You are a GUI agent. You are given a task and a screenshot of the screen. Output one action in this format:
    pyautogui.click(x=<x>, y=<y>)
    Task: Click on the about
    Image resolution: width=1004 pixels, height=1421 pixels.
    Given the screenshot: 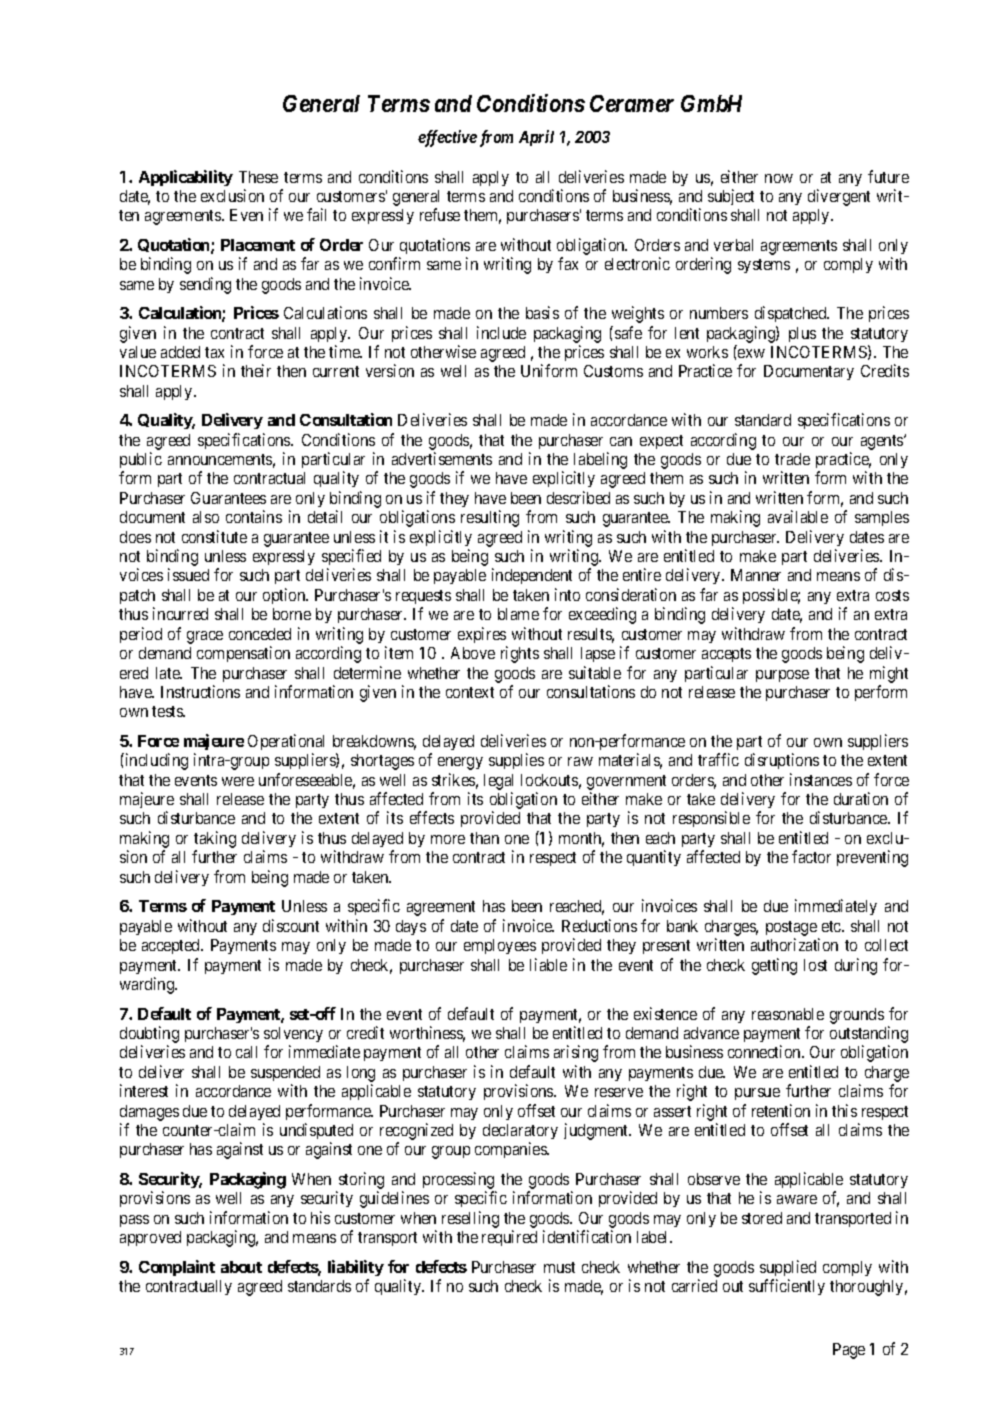 What is the action you would take?
    pyautogui.click(x=241, y=1267)
